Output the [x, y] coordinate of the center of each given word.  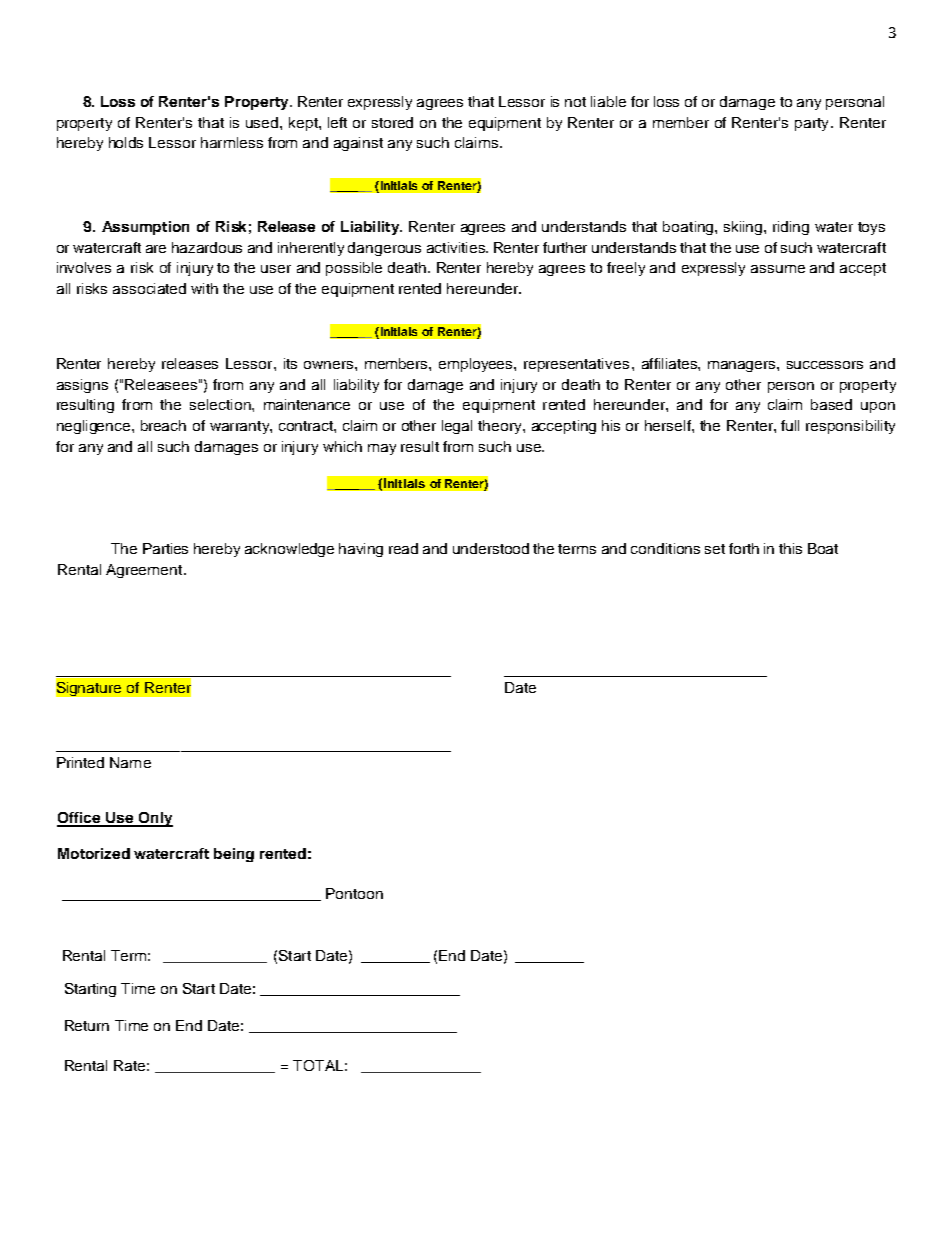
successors [825, 365]
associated [149, 288]
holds [126, 142]
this [790, 548]
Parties [165, 548]
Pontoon [354, 893]
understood [491, 548]
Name [130, 762]
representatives [576, 365]
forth [744, 548]
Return [87, 1025]
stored [392, 122]
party [811, 124]
